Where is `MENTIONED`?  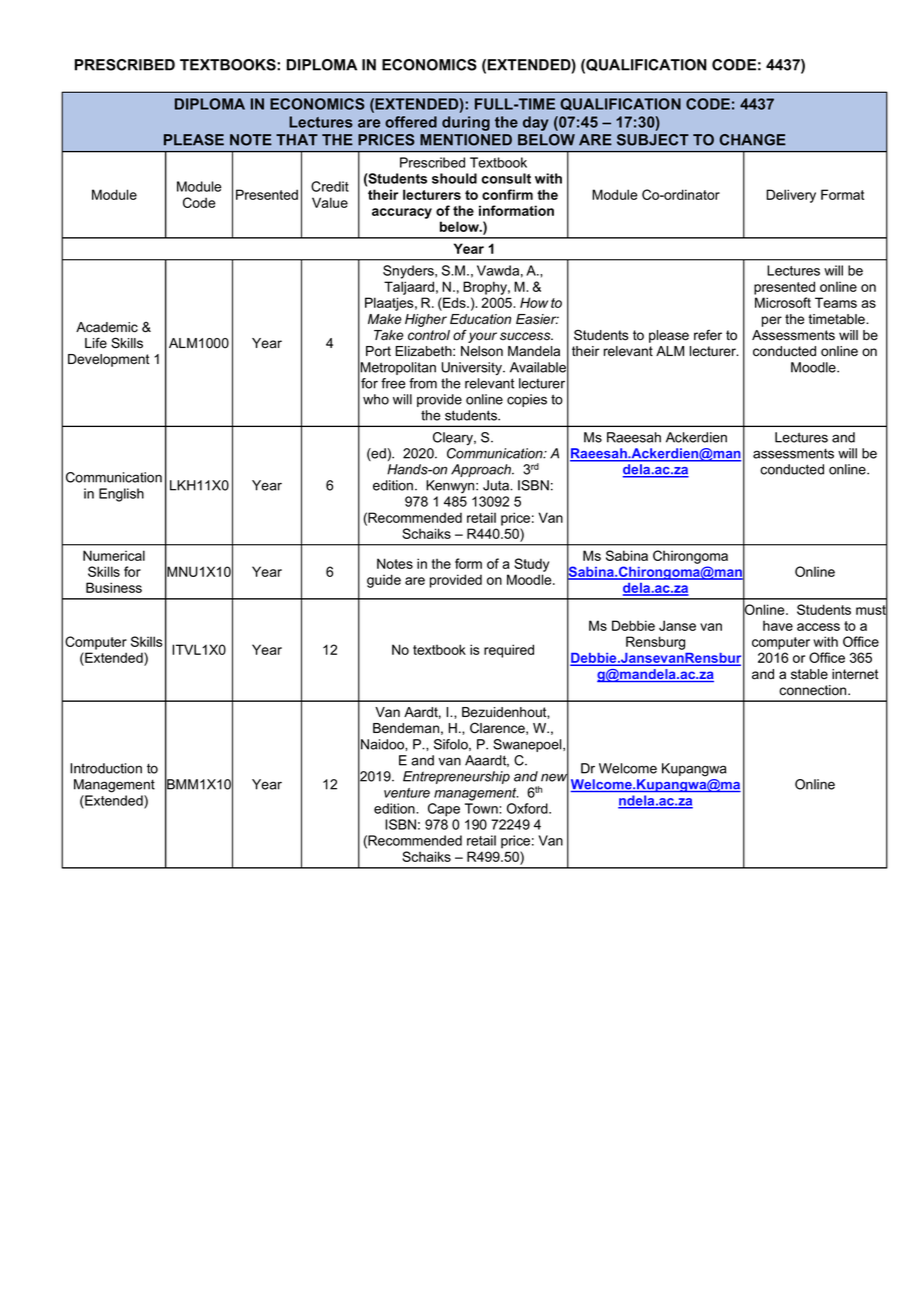
MENTIONED is located at coordinates (466, 140).
